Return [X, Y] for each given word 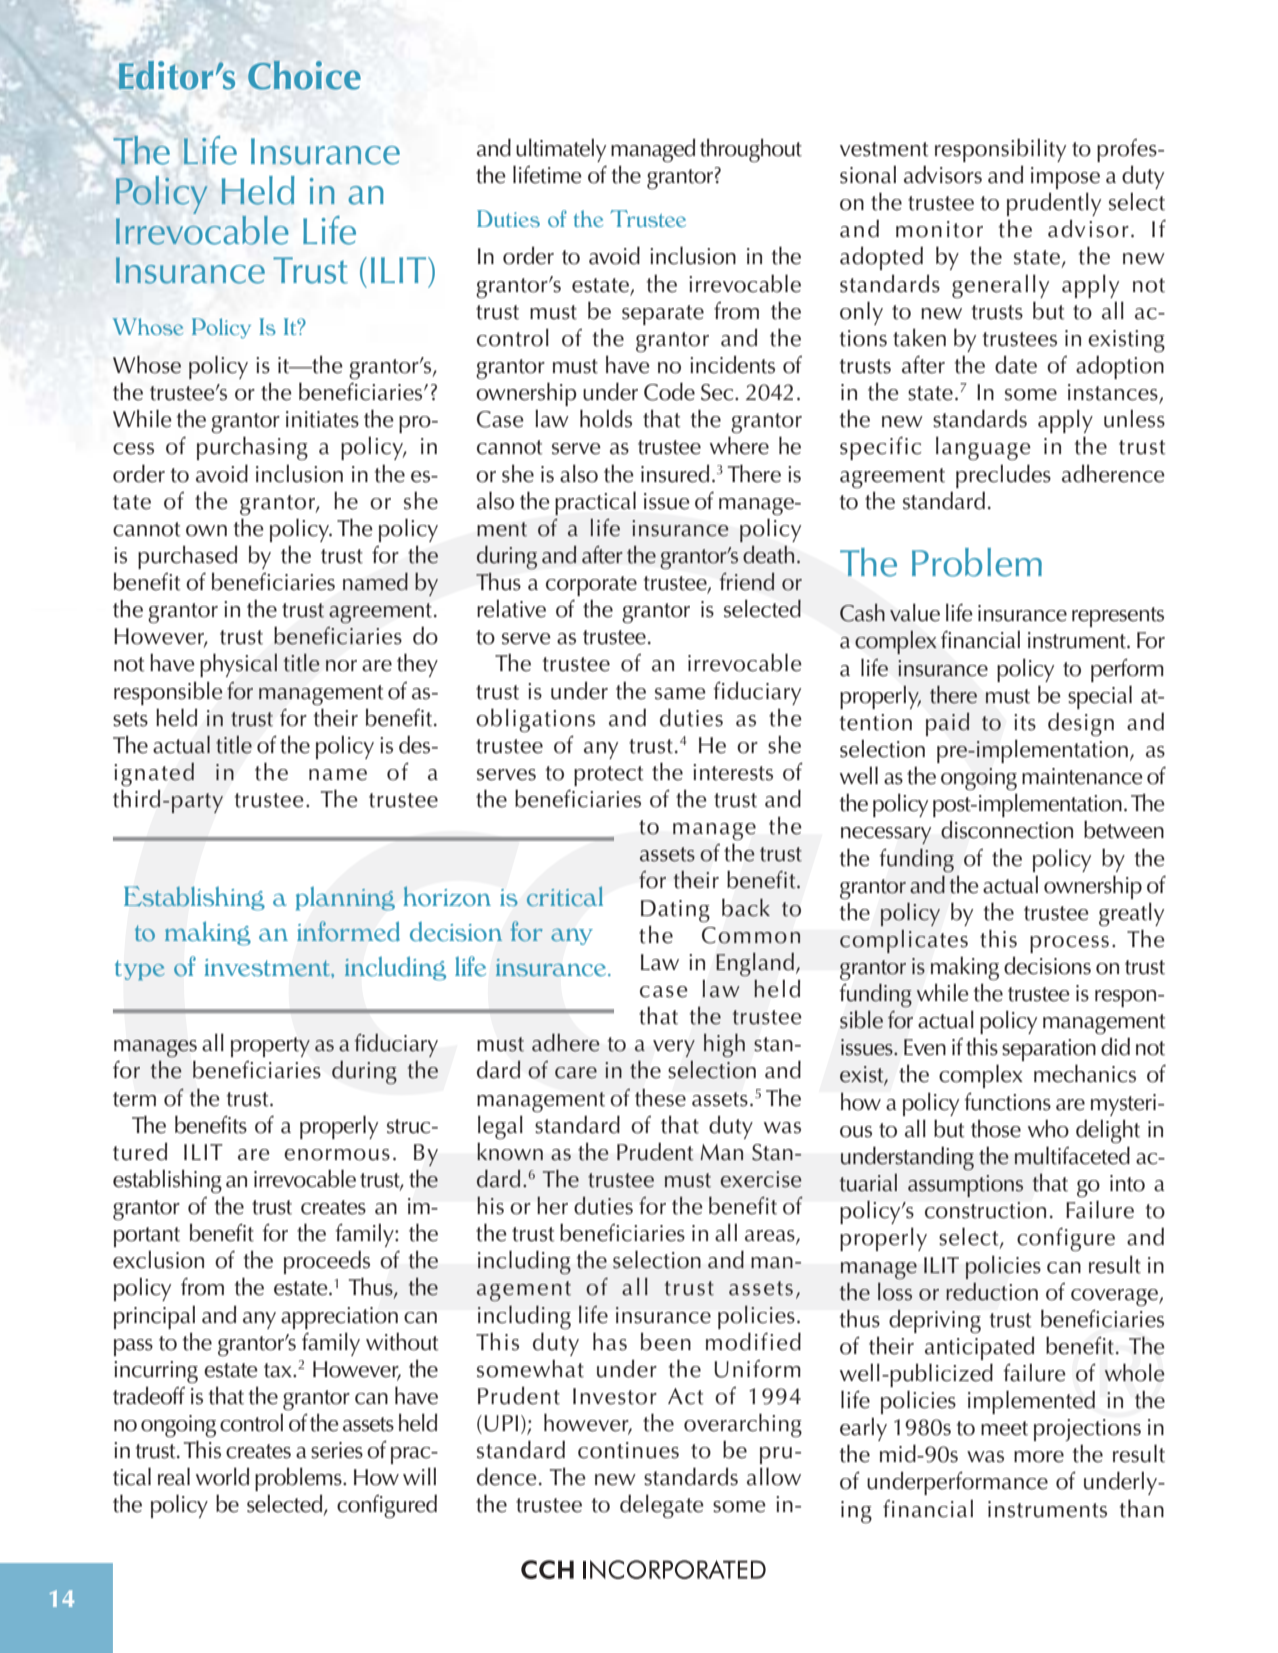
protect [609, 776]
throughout [751, 151]
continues [628, 1450]
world [222, 1476]
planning [345, 898]
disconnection [1007, 830]
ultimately [561, 150]
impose [1065, 178]
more [1039, 1457]
